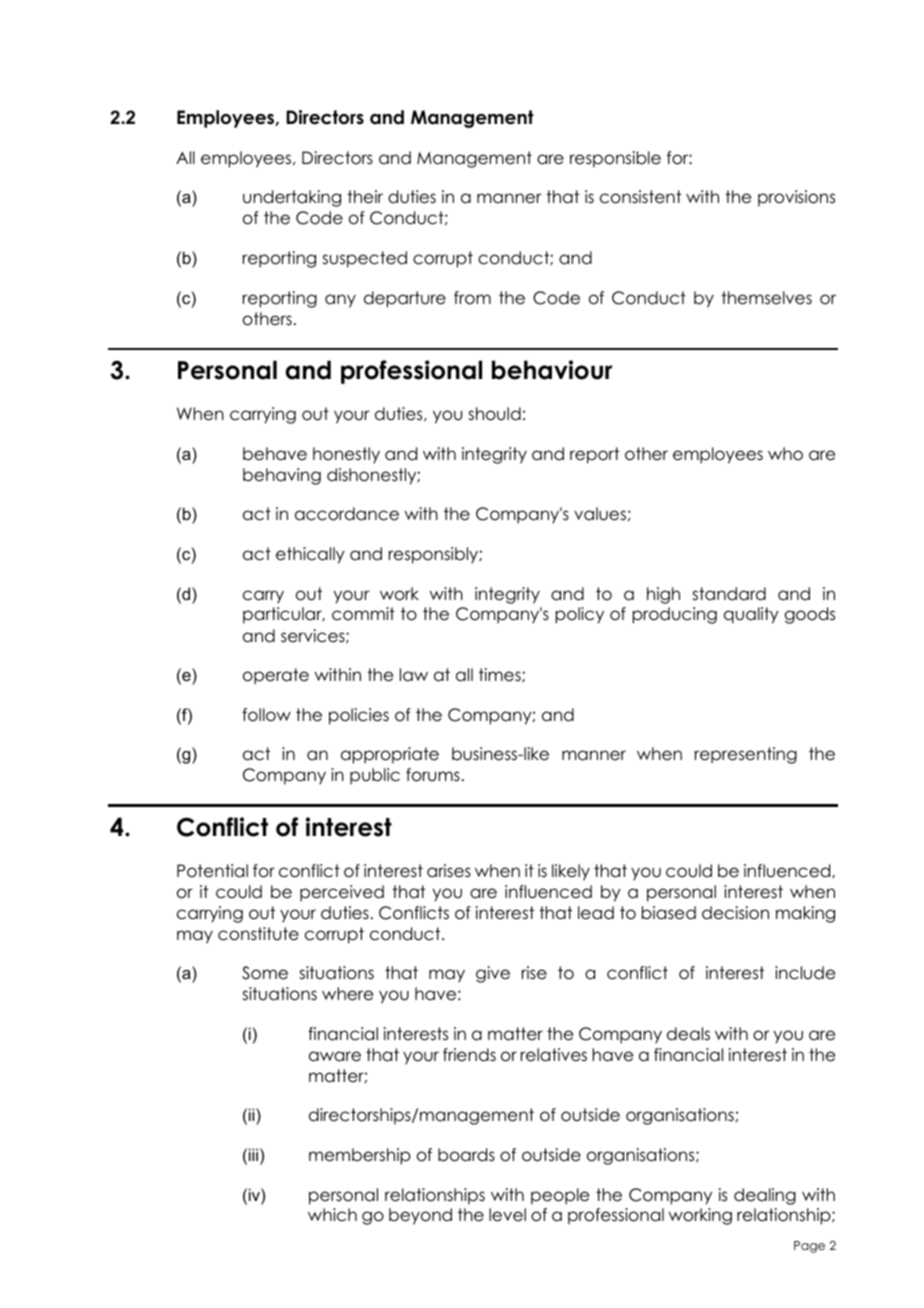 The height and width of the screenshot is (1308, 924). Describe the element at coordinates (332, 1215) in the screenshot. I see `which` at that location.
